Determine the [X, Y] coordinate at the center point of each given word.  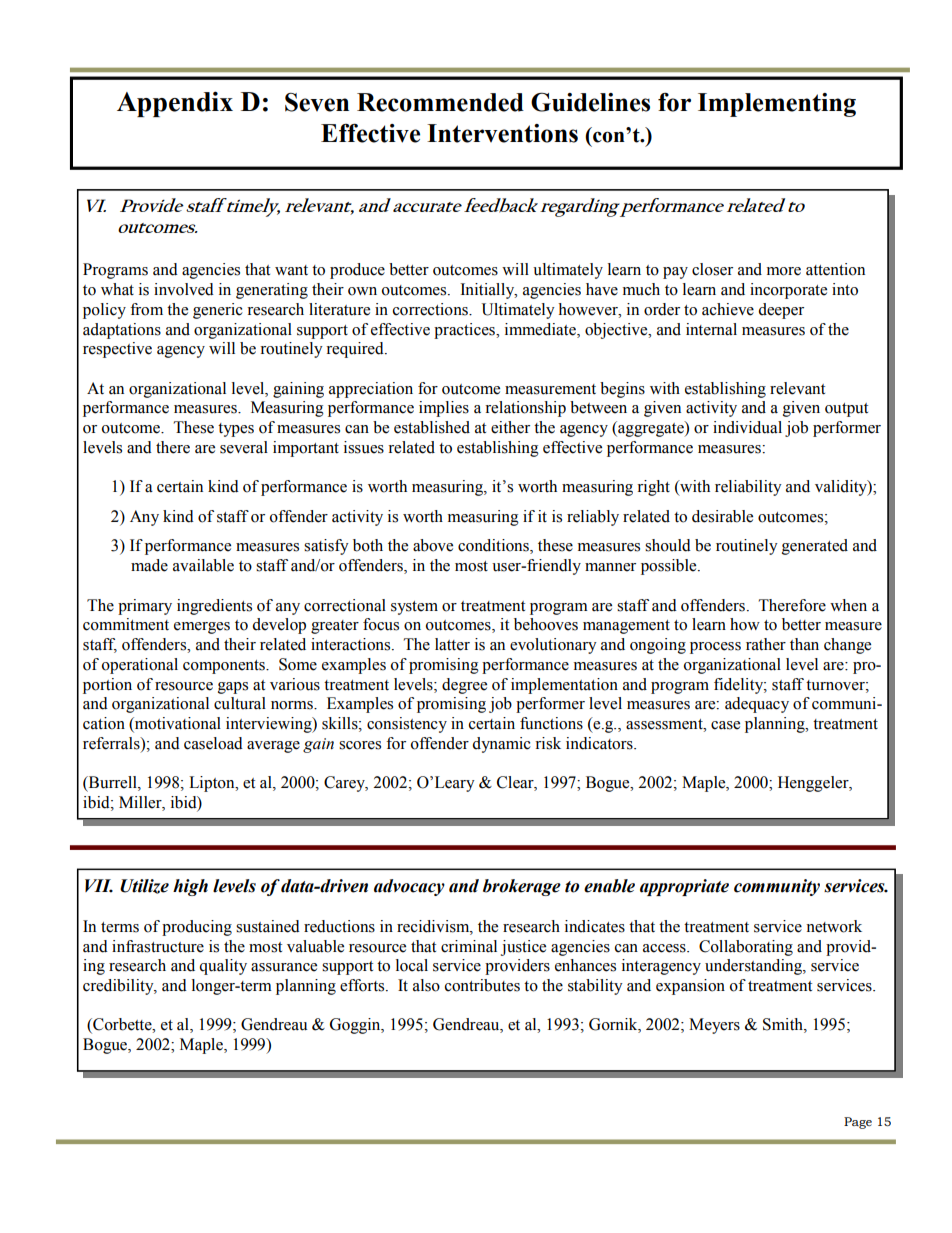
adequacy [757, 705]
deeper [781, 311]
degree [464, 686]
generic [218, 311]
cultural [240, 703]
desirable [722, 516]
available [203, 565]
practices [465, 331]
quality [223, 967]
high [190, 887]
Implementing [777, 105]
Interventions [502, 133]
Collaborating [746, 948]
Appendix [175, 104]
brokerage [522, 887]
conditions [494, 546]
